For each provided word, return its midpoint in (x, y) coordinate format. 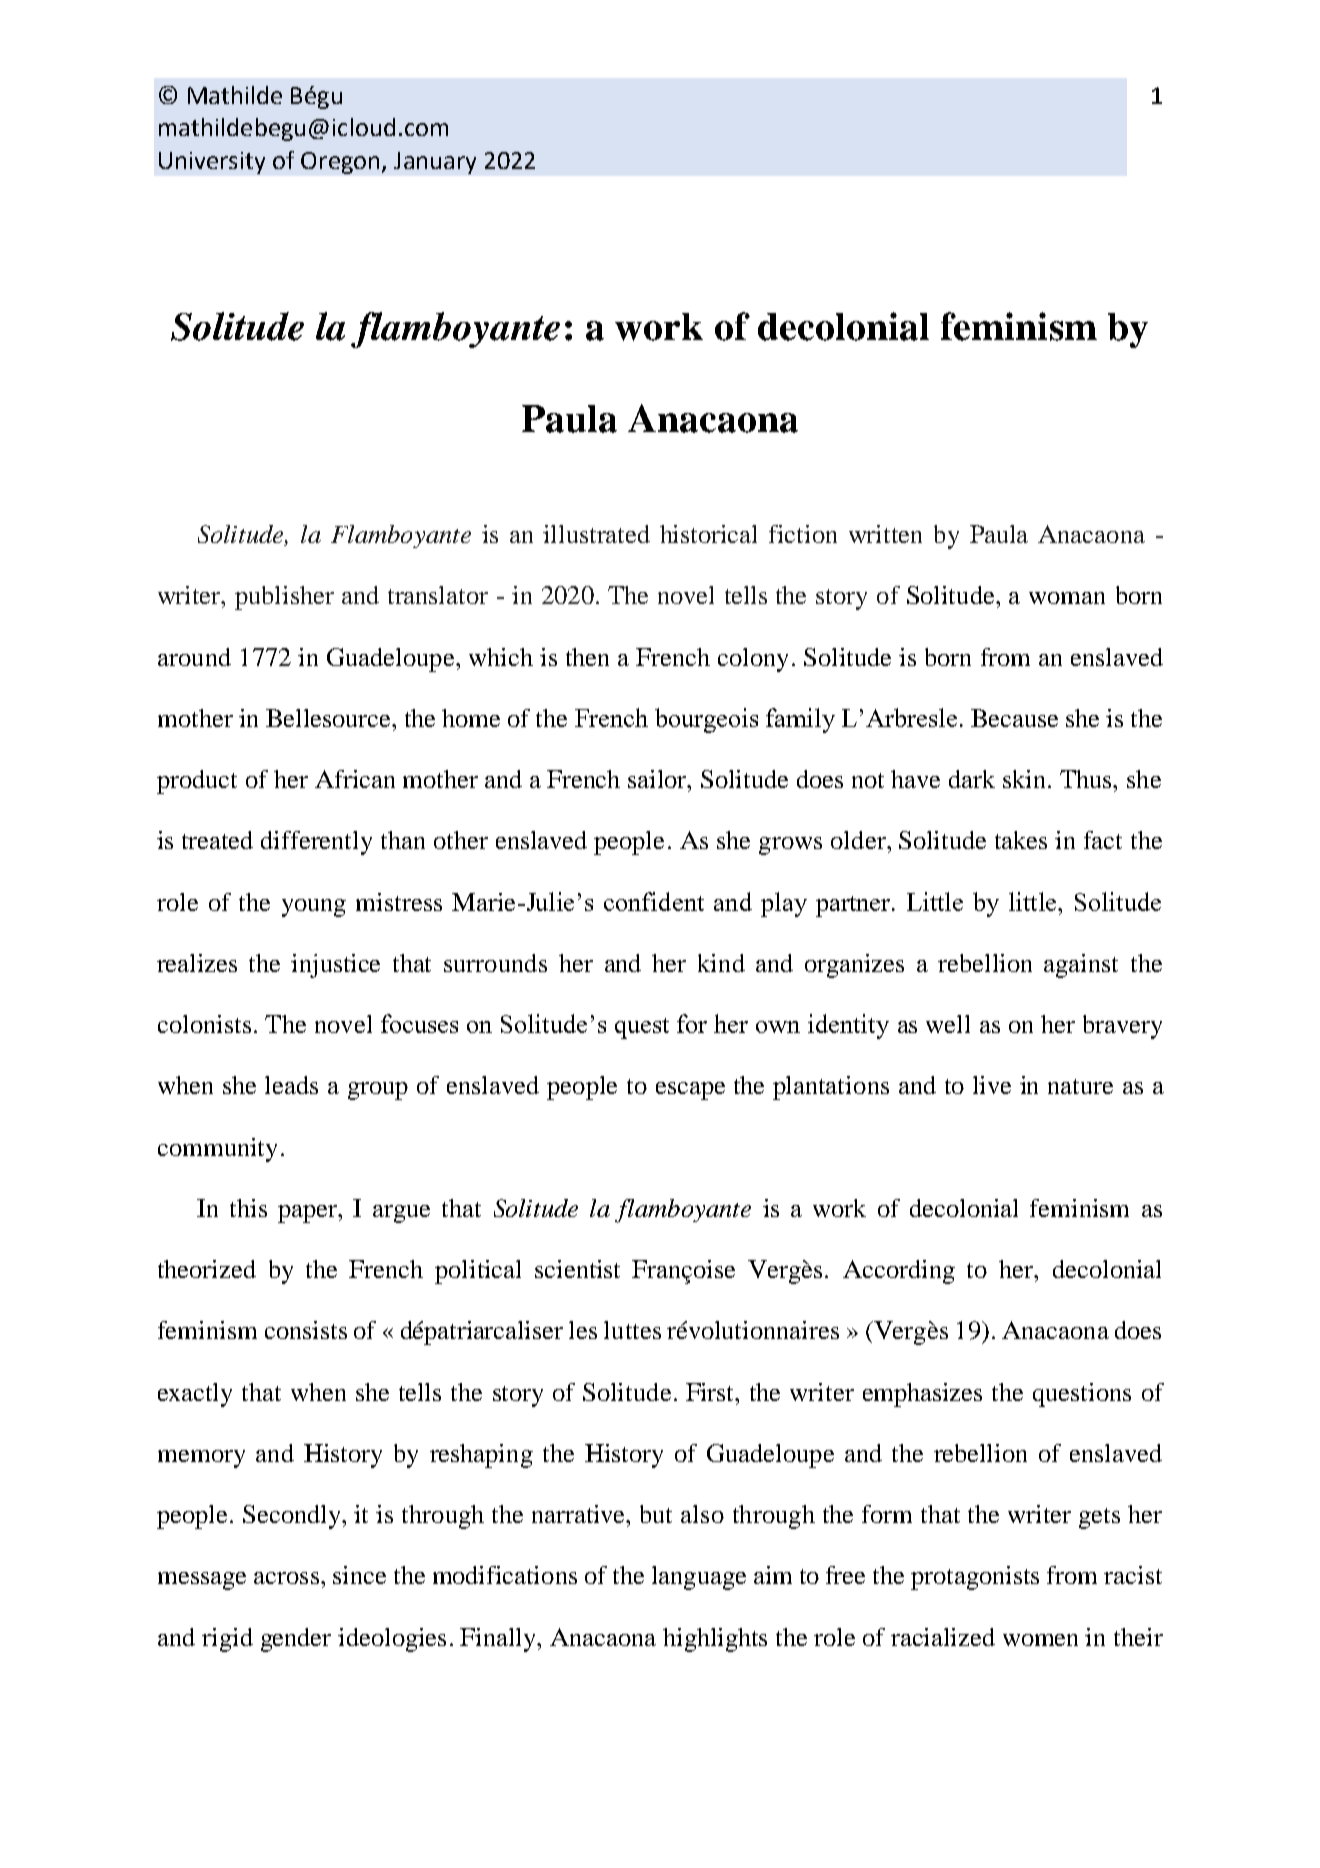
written (885, 534)
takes (1021, 840)
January (435, 163)
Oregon (340, 163)
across (286, 1578)
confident (654, 901)
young (314, 908)
